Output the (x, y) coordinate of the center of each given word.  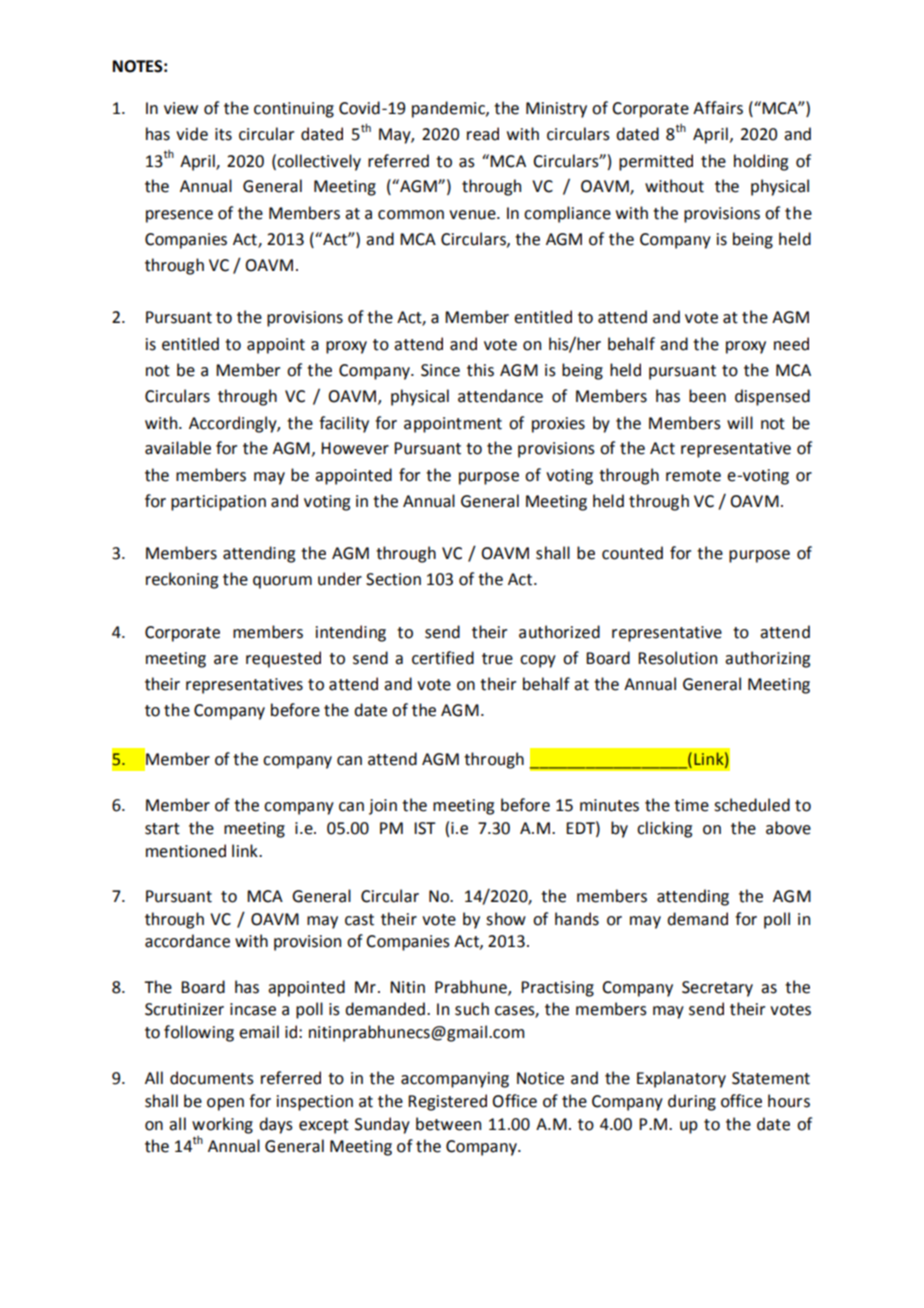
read (483, 134)
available (178, 448)
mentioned (186, 851)
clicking (664, 829)
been (707, 396)
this (480, 370)
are (226, 660)
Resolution (677, 658)
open (225, 1104)
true (497, 659)
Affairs (718, 108)
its (223, 134)
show (506, 919)
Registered (447, 1102)
